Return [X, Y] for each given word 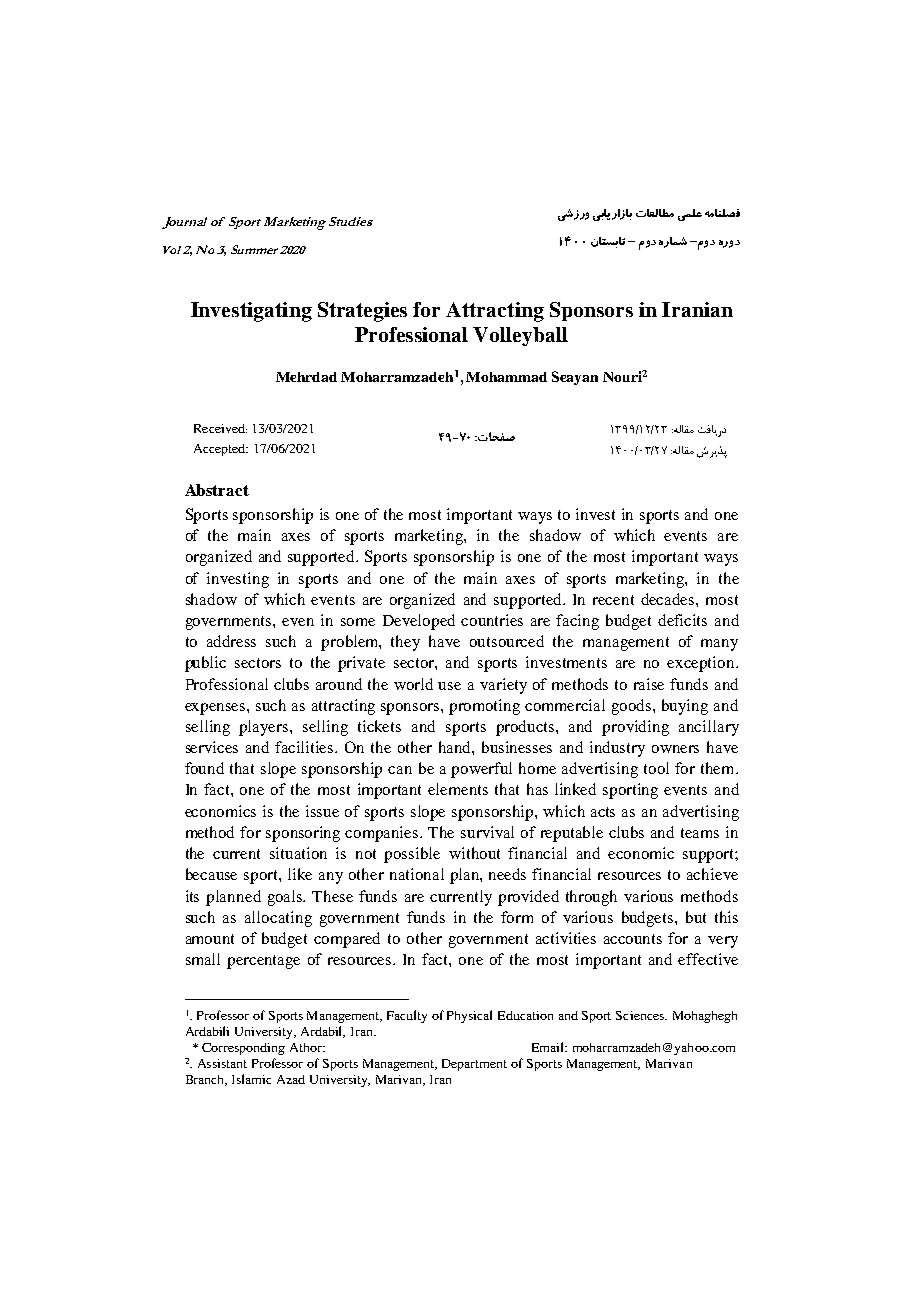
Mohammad [506, 377]
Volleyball [520, 336]
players [265, 728]
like [300, 874]
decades [669, 599]
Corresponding [243, 1049]
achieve [712, 874]
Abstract [217, 490]
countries [492, 620]
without [474, 853]
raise [649, 684]
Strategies [362, 312]
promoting [484, 707]
